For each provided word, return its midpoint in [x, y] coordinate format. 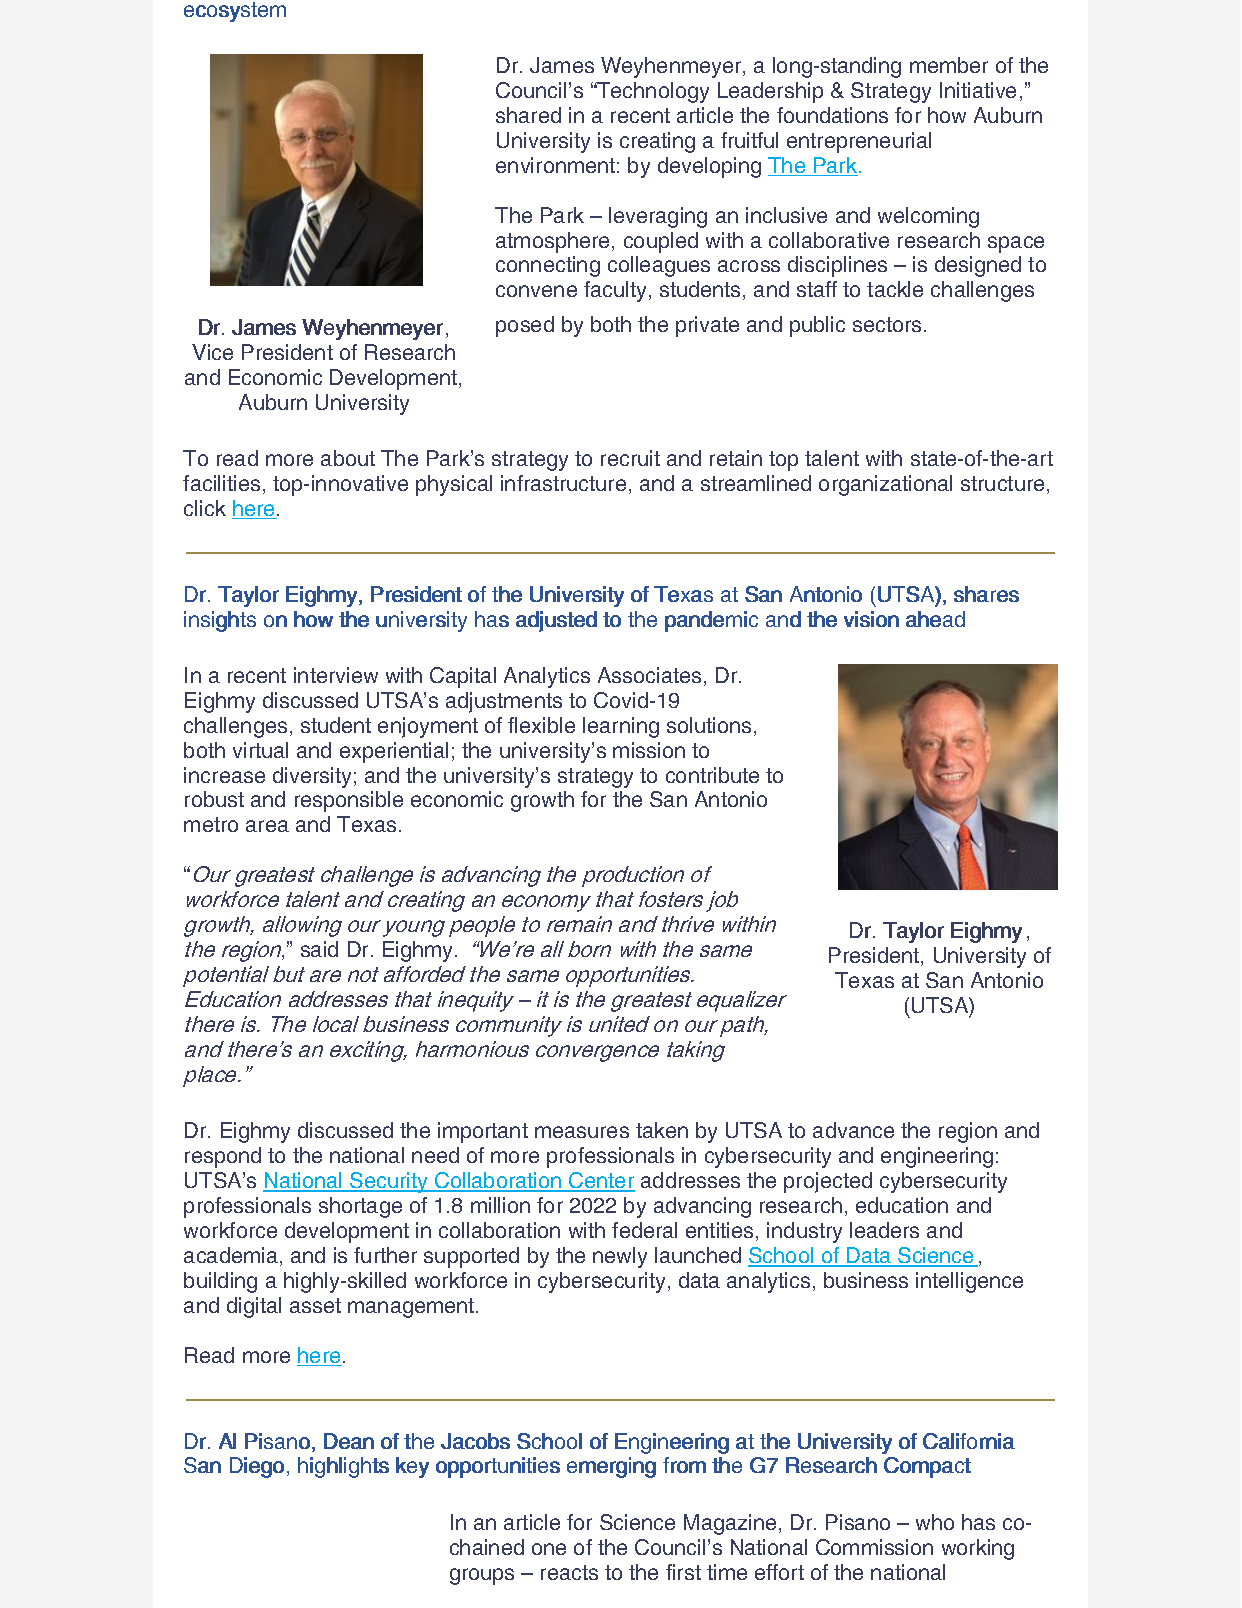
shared [528, 115]
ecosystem [235, 12]
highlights [343, 1467]
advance [853, 1130]
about [348, 458]
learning [621, 727]
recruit [630, 458]
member [949, 65]
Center [601, 1181]
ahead [935, 619]
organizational [885, 485]
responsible [349, 801]
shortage [360, 1207]
